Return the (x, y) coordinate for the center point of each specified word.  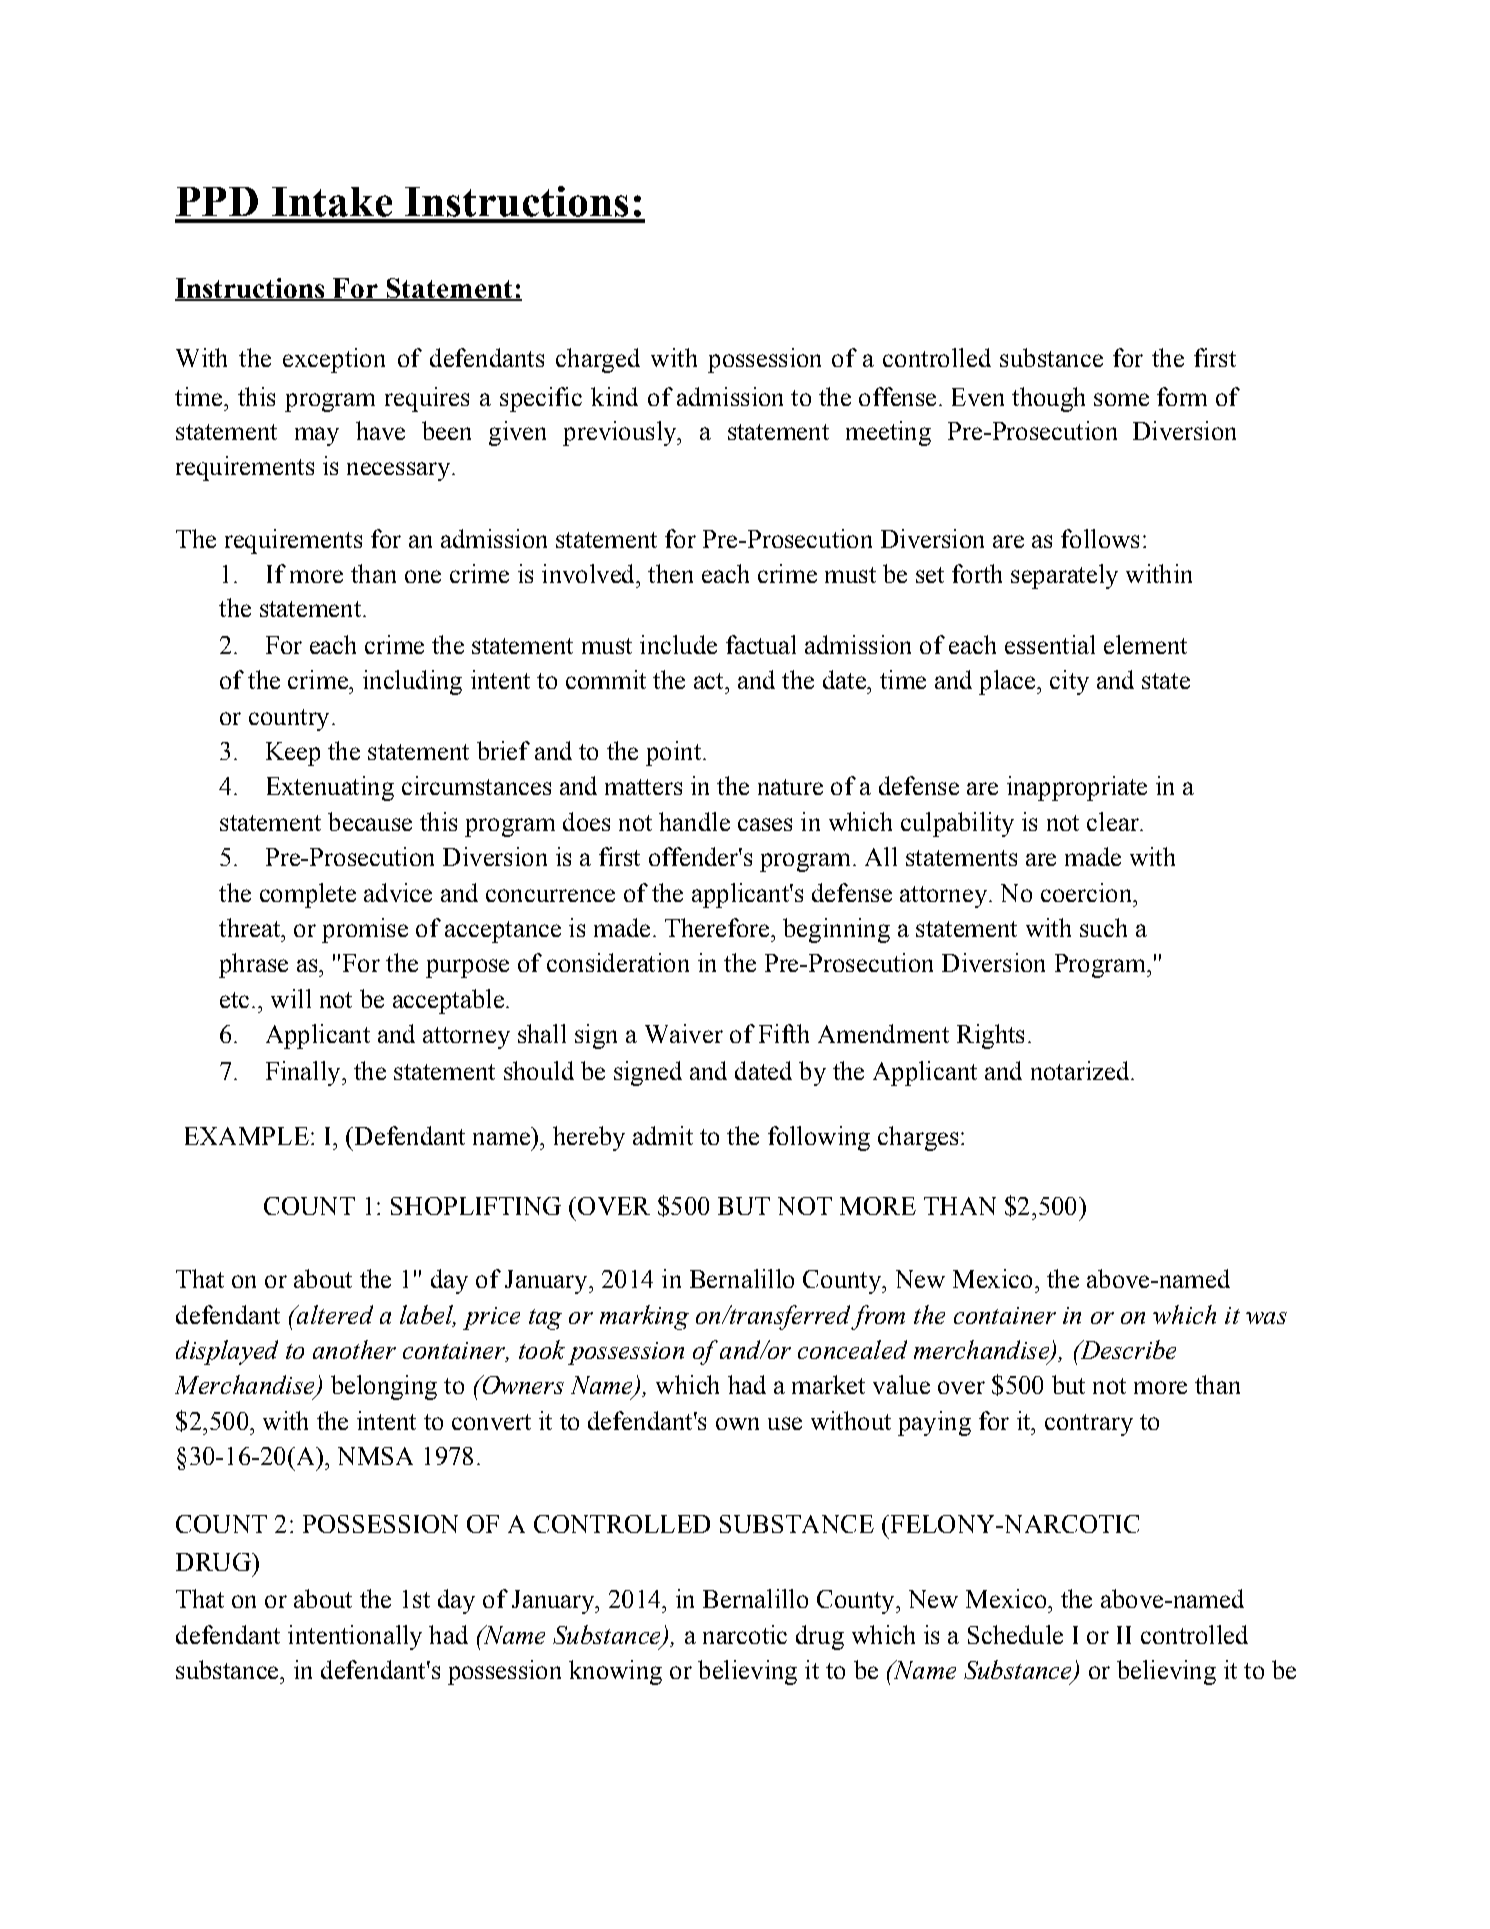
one (423, 576)
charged (598, 360)
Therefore (717, 927)
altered (334, 1314)
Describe (1126, 1349)
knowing (615, 1672)
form (1182, 396)
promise (365, 930)
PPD (217, 201)
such (1103, 927)
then (670, 573)
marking (644, 1317)
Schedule (1015, 1634)
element (1145, 644)
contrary (1089, 1425)
